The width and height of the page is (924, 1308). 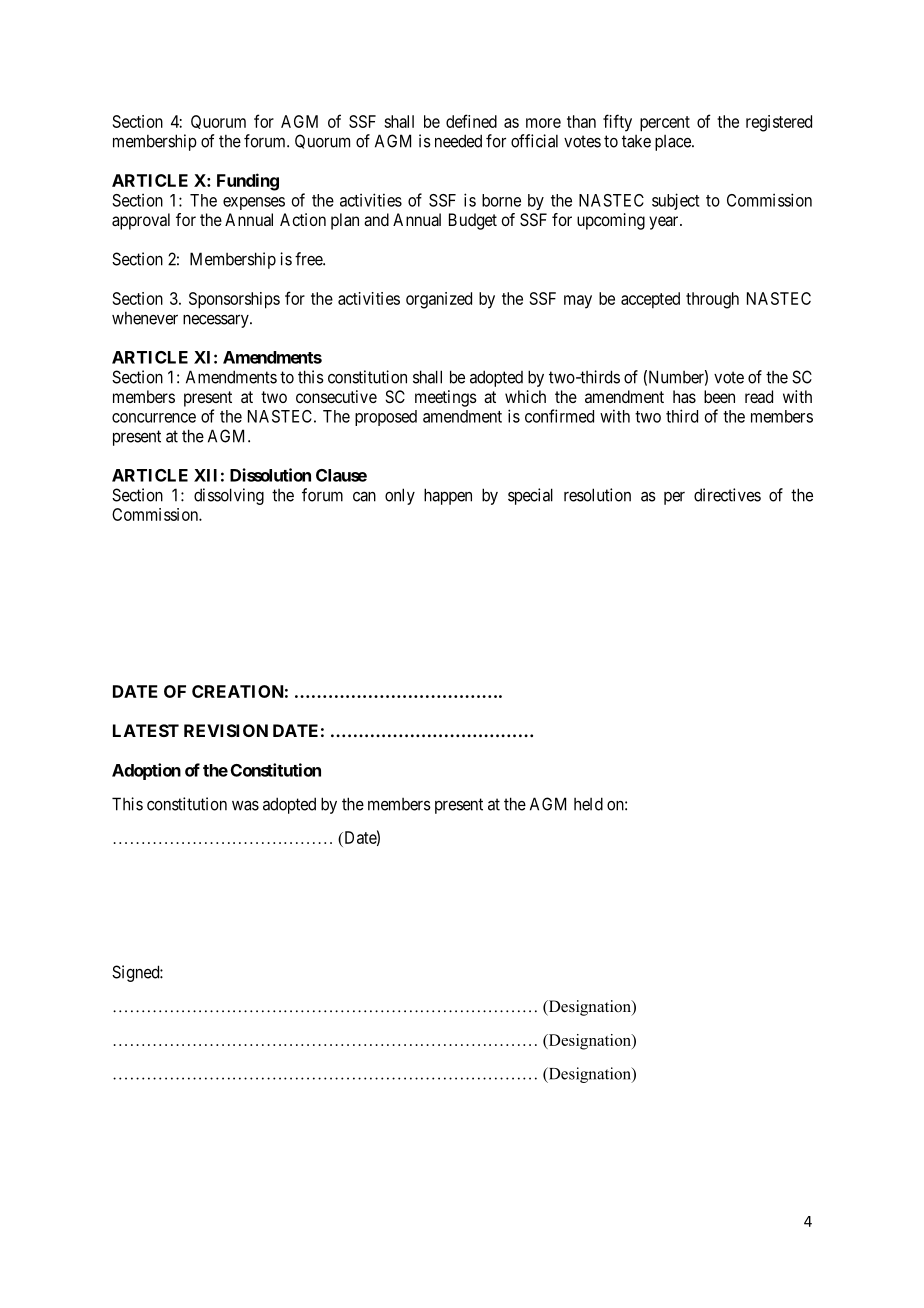 I want to click on directives, so click(x=727, y=495).
